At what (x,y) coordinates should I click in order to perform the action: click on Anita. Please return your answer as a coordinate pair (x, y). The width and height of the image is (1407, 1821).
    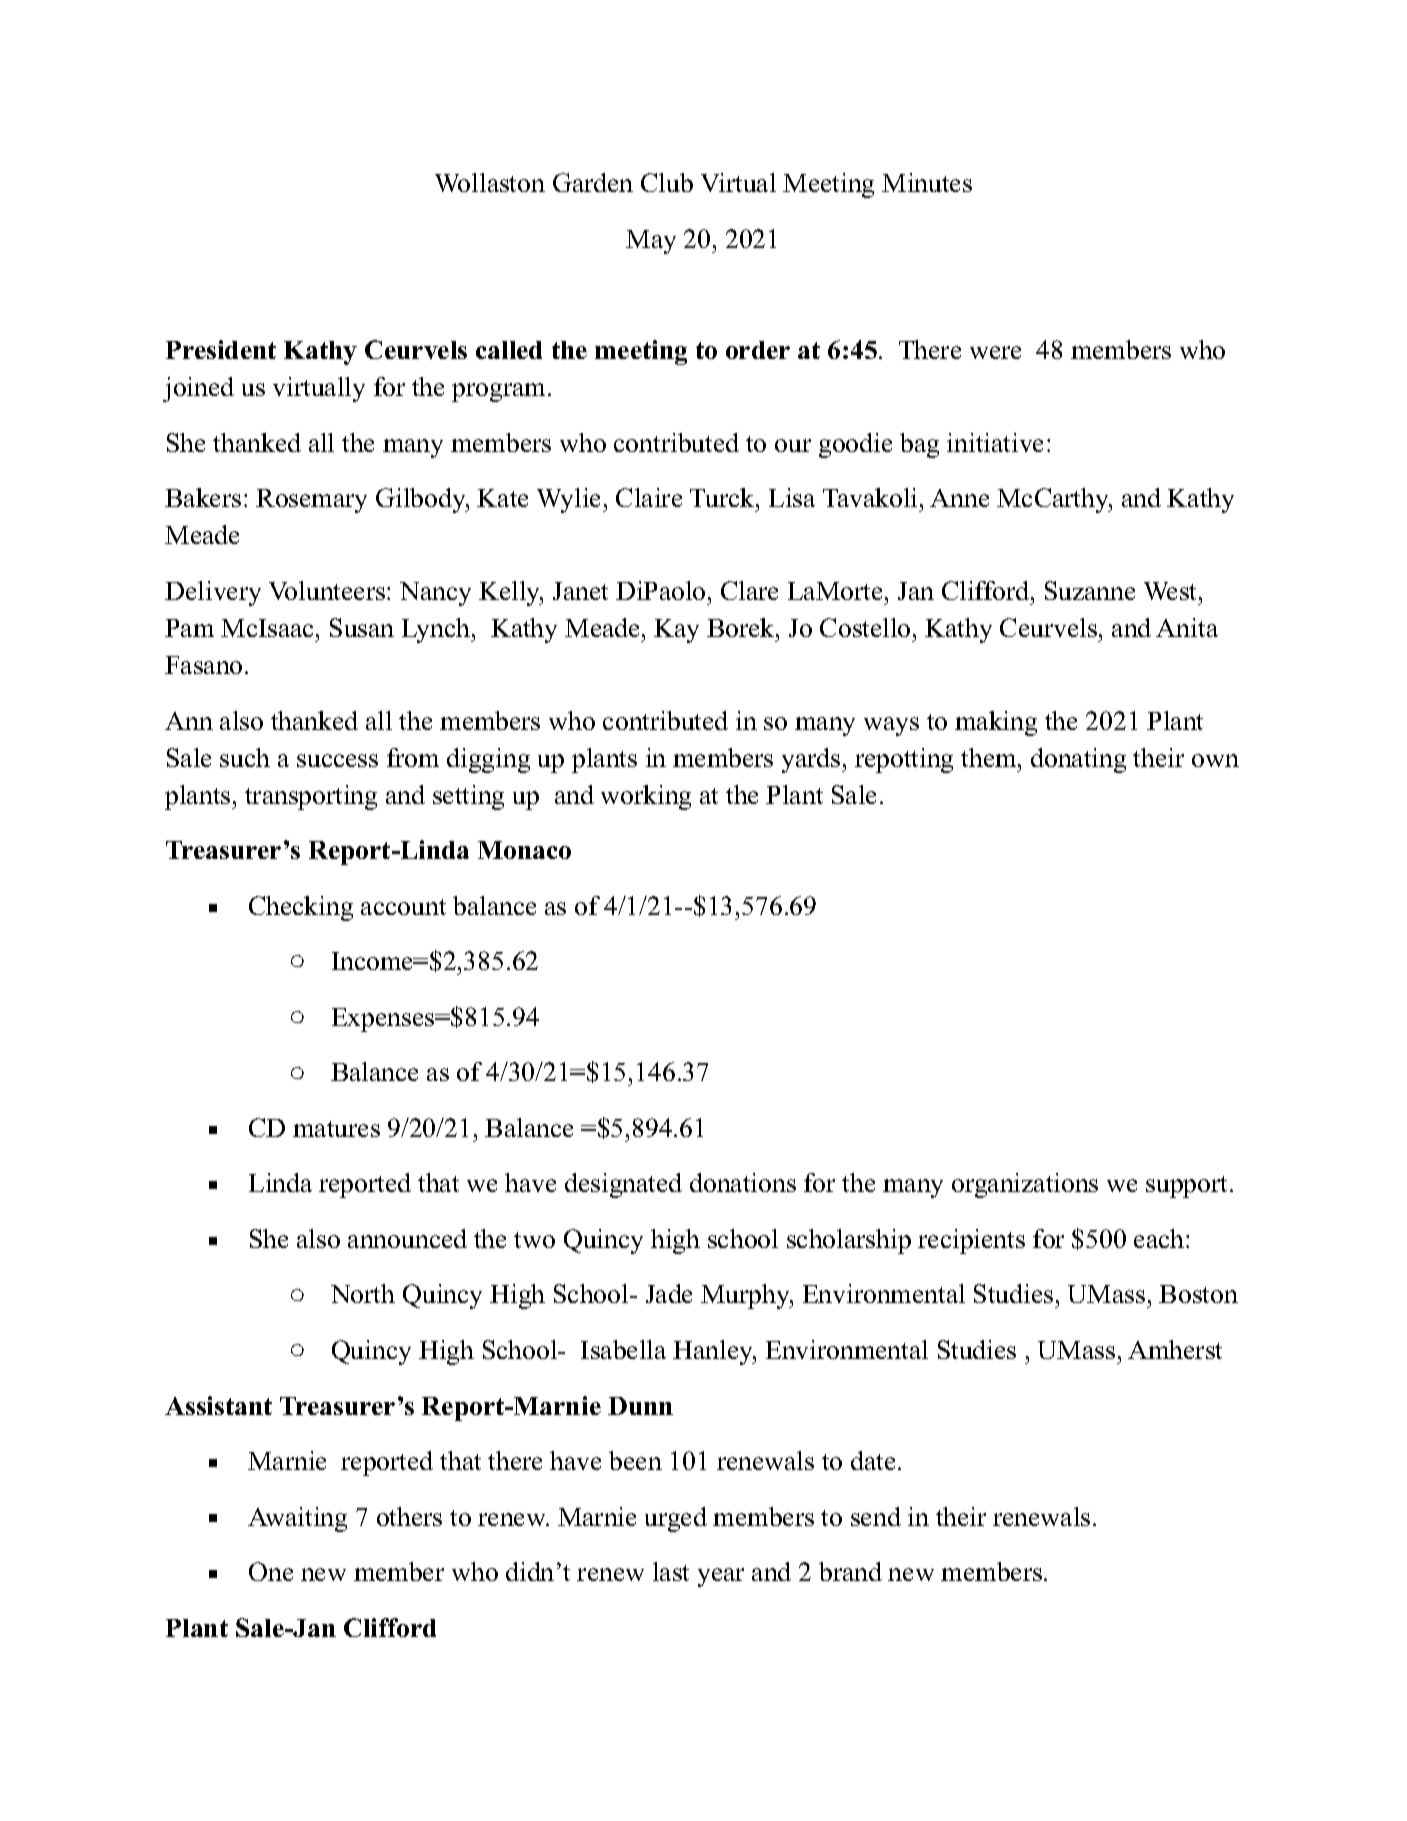
    Looking at the image, I should click on (1187, 627).
